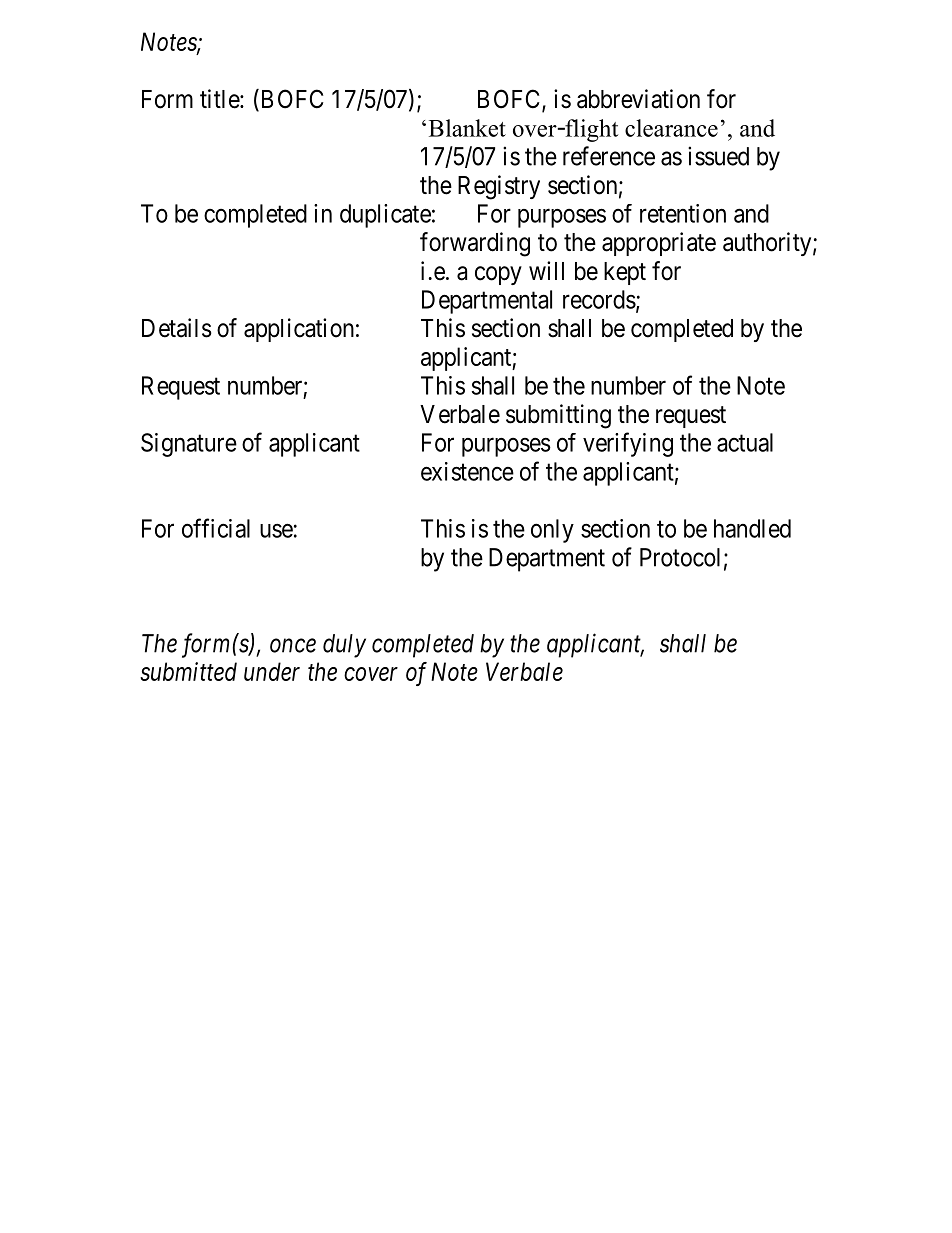  Describe the element at coordinates (625, 273) in the screenshot. I see `kept` at that location.
